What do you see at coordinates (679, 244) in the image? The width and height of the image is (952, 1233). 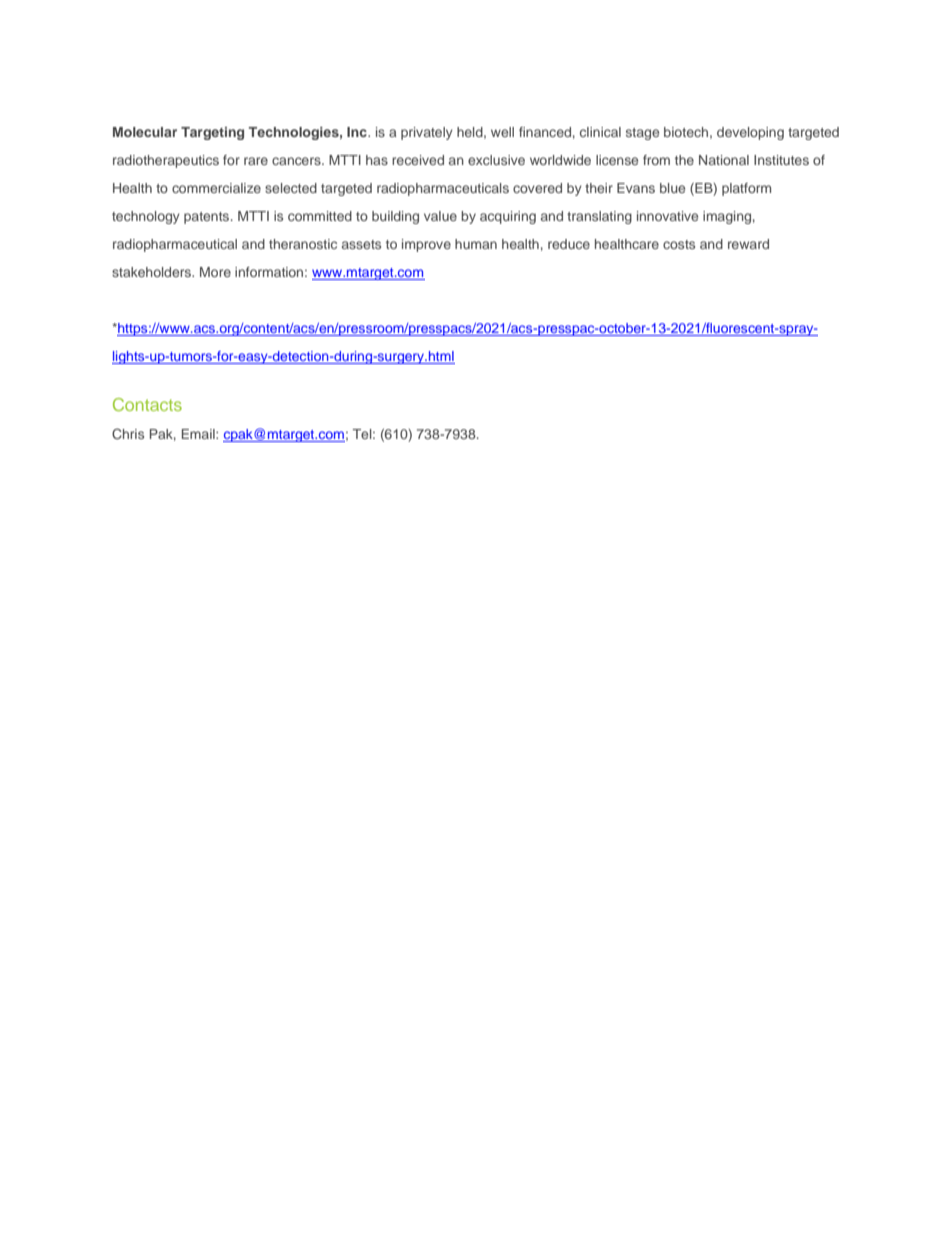 I see `costs` at bounding box center [679, 244].
